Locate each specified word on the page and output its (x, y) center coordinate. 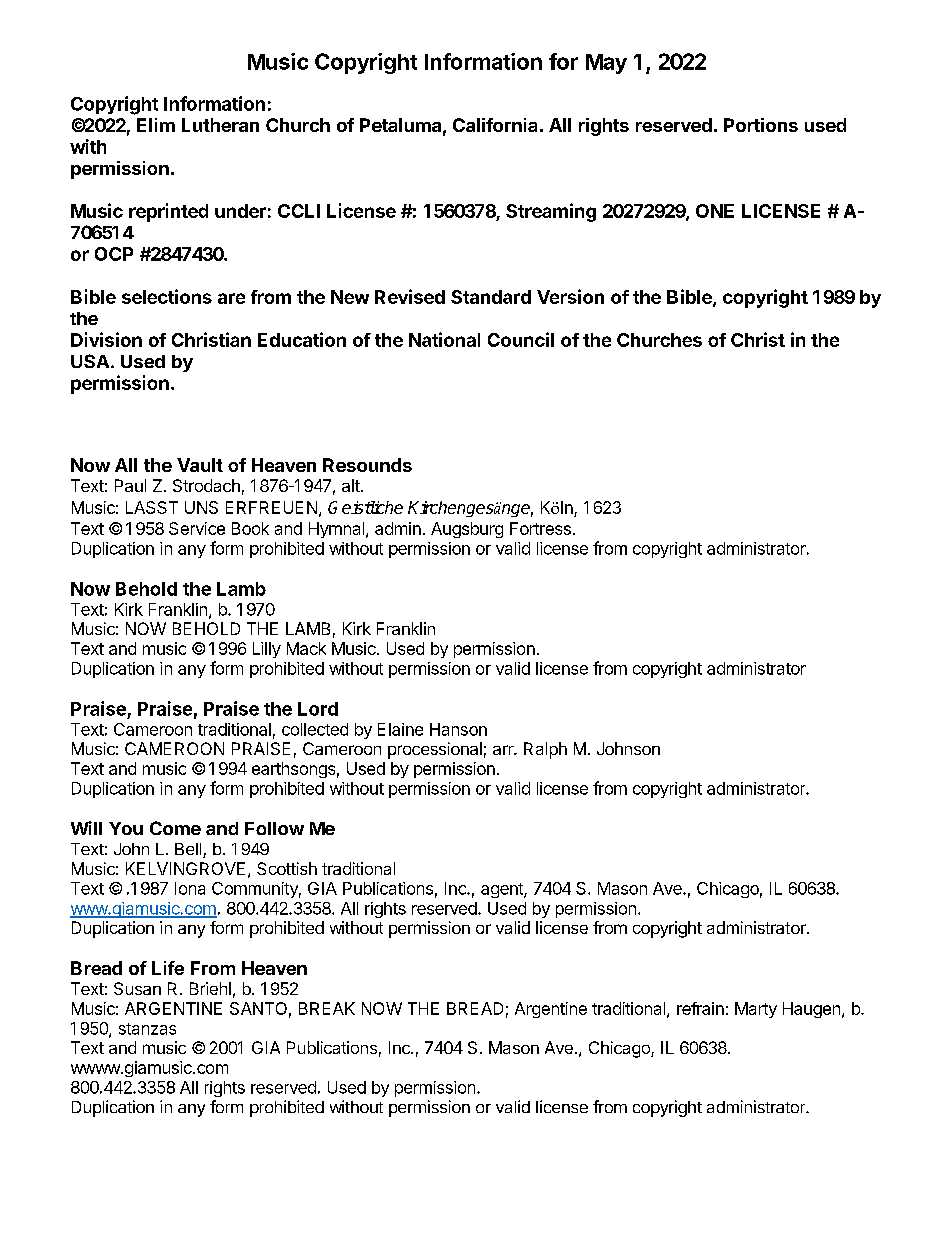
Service (197, 528)
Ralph (545, 750)
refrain (700, 1008)
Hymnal (336, 530)
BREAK (327, 1008)
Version (570, 296)
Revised (410, 296)
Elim (156, 125)
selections (167, 296)
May (606, 64)
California (495, 125)
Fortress (540, 528)
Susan (137, 988)
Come (175, 828)
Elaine (400, 729)
